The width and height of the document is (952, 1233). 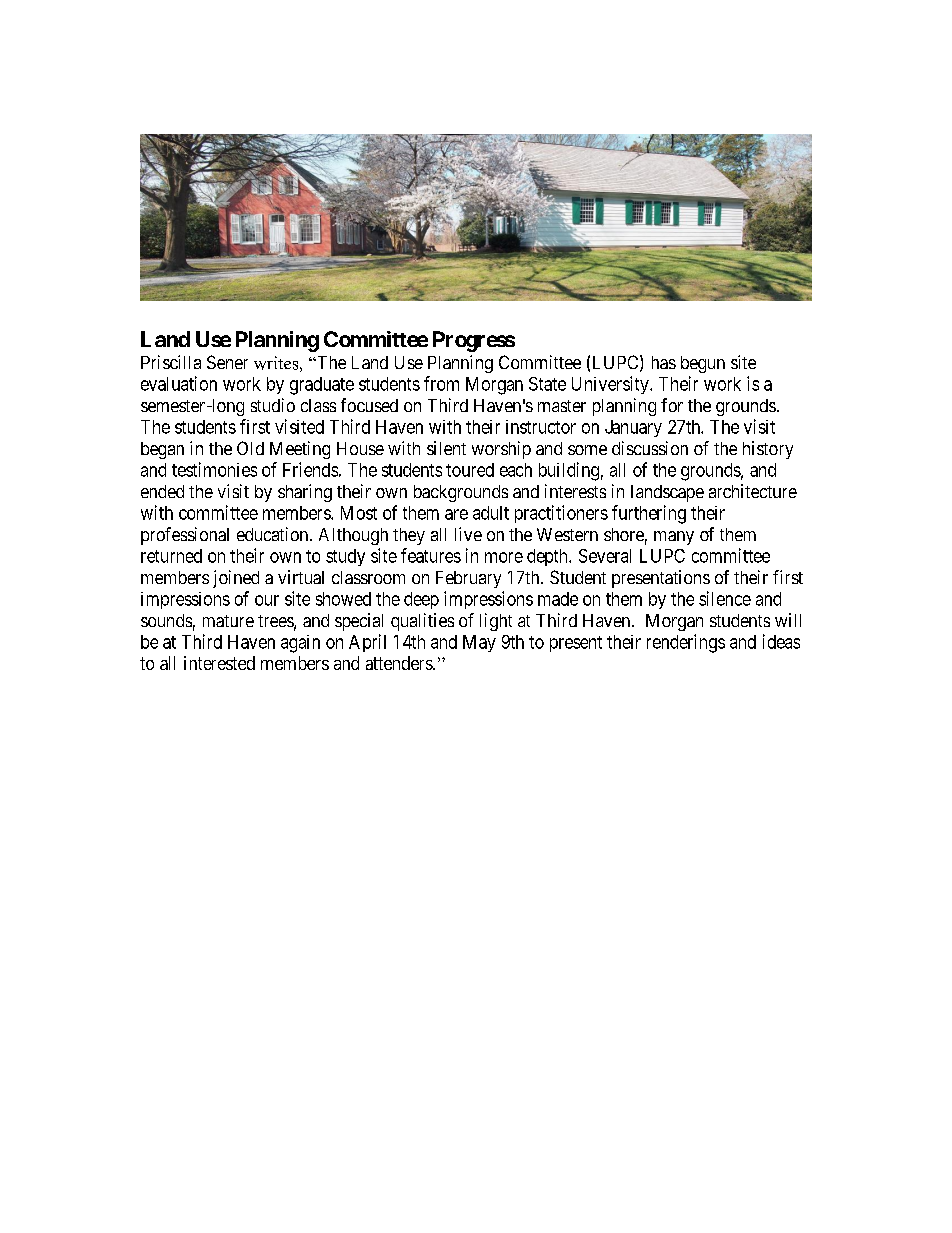 What do you see at coordinates (274, 534) in the document?
I see `education` at bounding box center [274, 534].
